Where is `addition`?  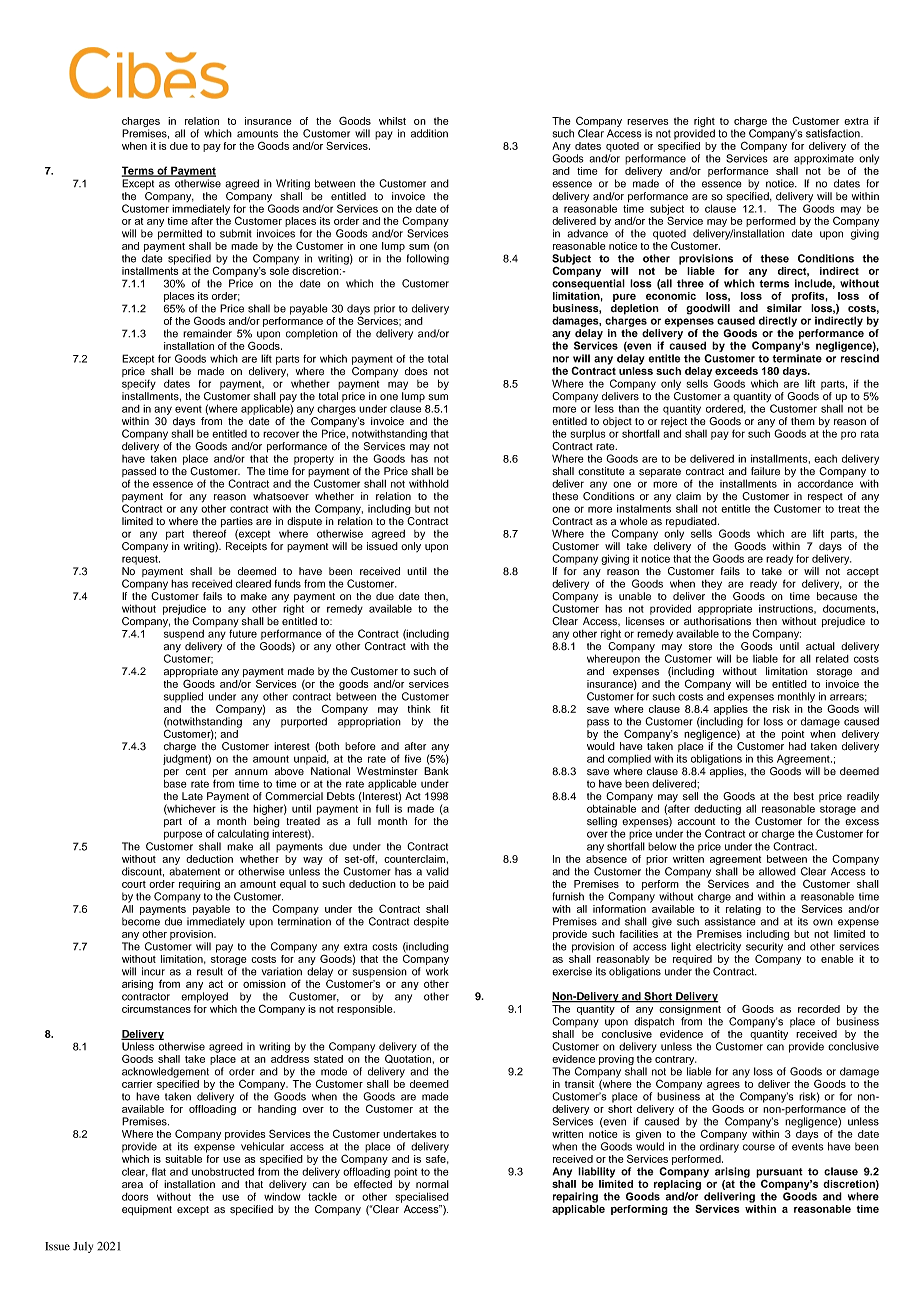
addition is located at coordinates (429, 133).
